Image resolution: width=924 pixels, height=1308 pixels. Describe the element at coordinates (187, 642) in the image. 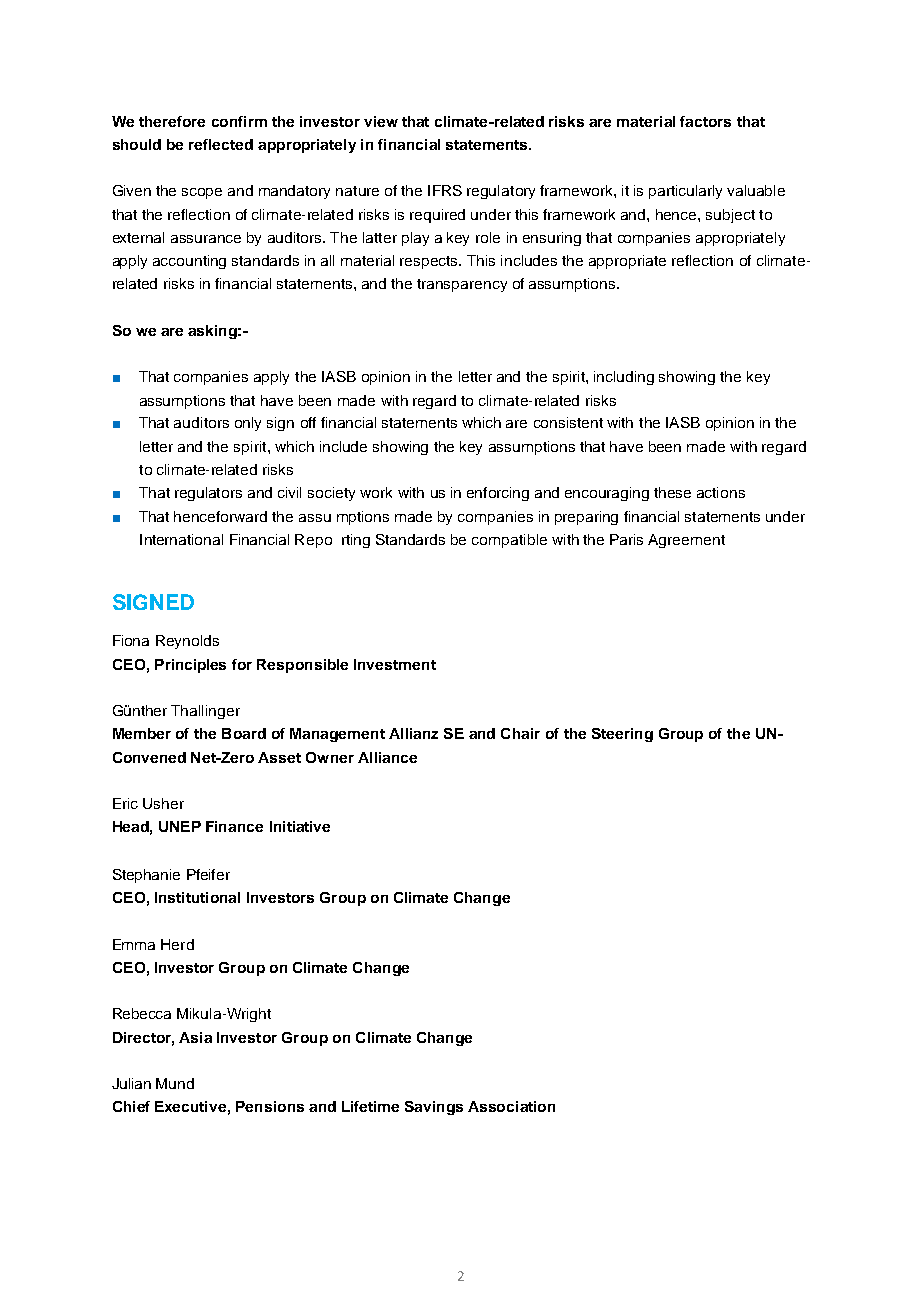

I see `Reynolds` at that location.
